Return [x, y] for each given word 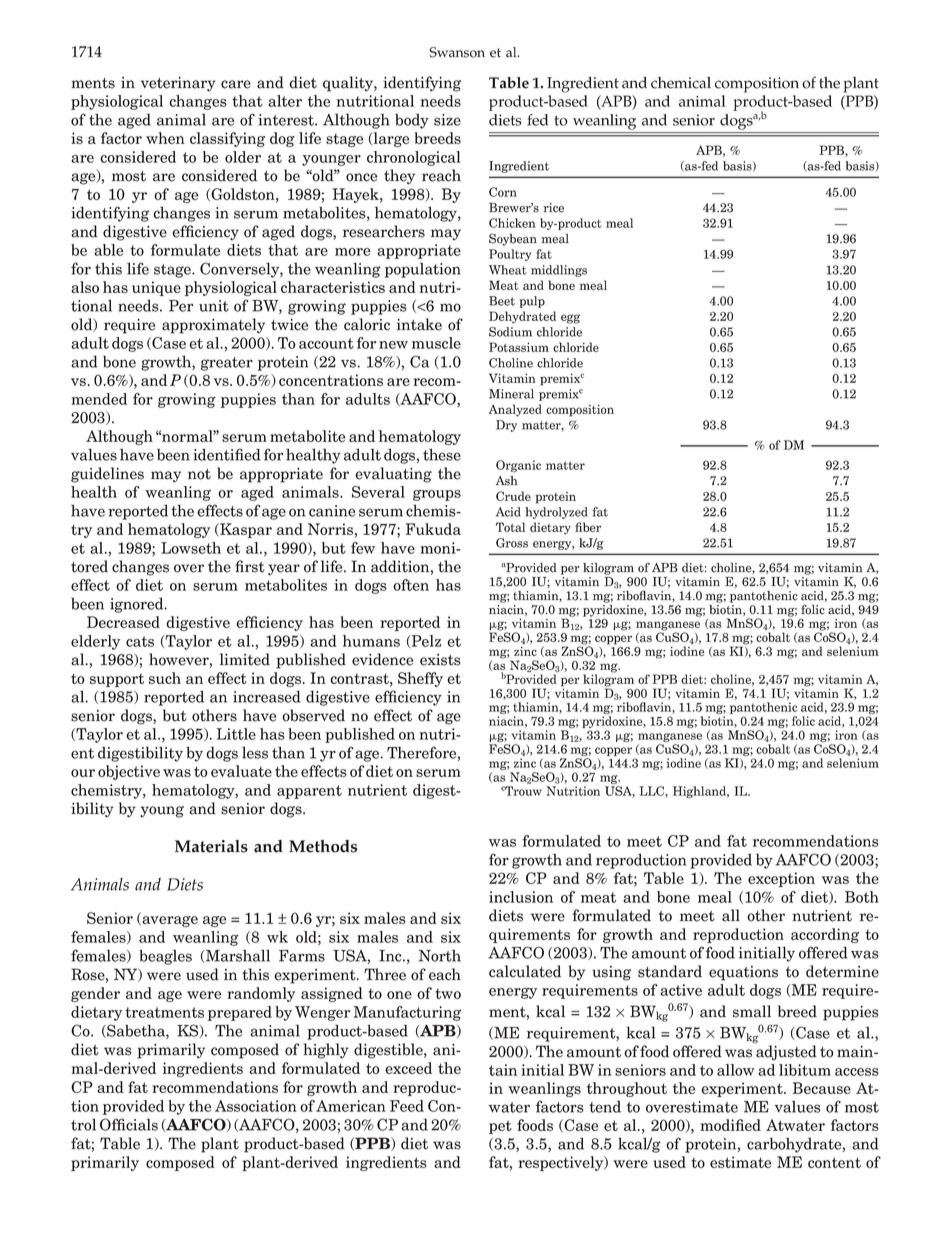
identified [226, 454]
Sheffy [420, 679]
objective [129, 772]
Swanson [457, 52]
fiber [588, 527]
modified [730, 1125]
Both [862, 897]
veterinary [178, 84]
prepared [240, 1013]
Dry [506, 426]
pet [500, 1127]
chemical [681, 83]
